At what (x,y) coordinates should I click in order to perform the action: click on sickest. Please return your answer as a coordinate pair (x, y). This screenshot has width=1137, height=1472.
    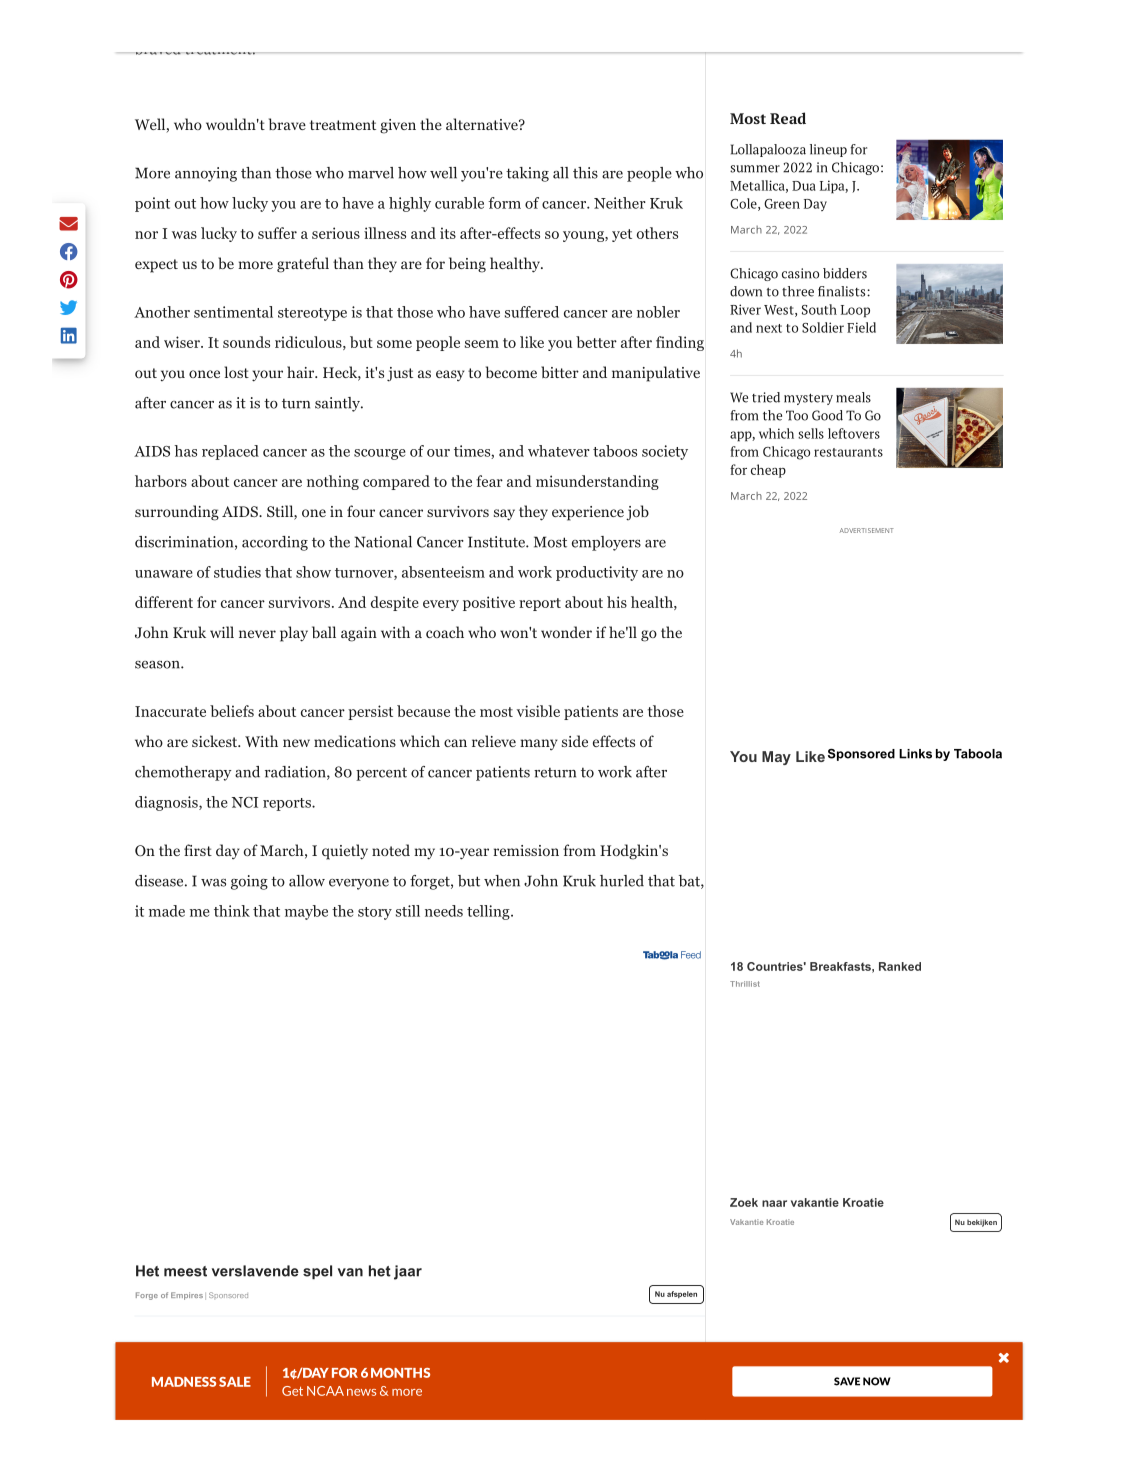
    Looking at the image, I should click on (216, 741).
